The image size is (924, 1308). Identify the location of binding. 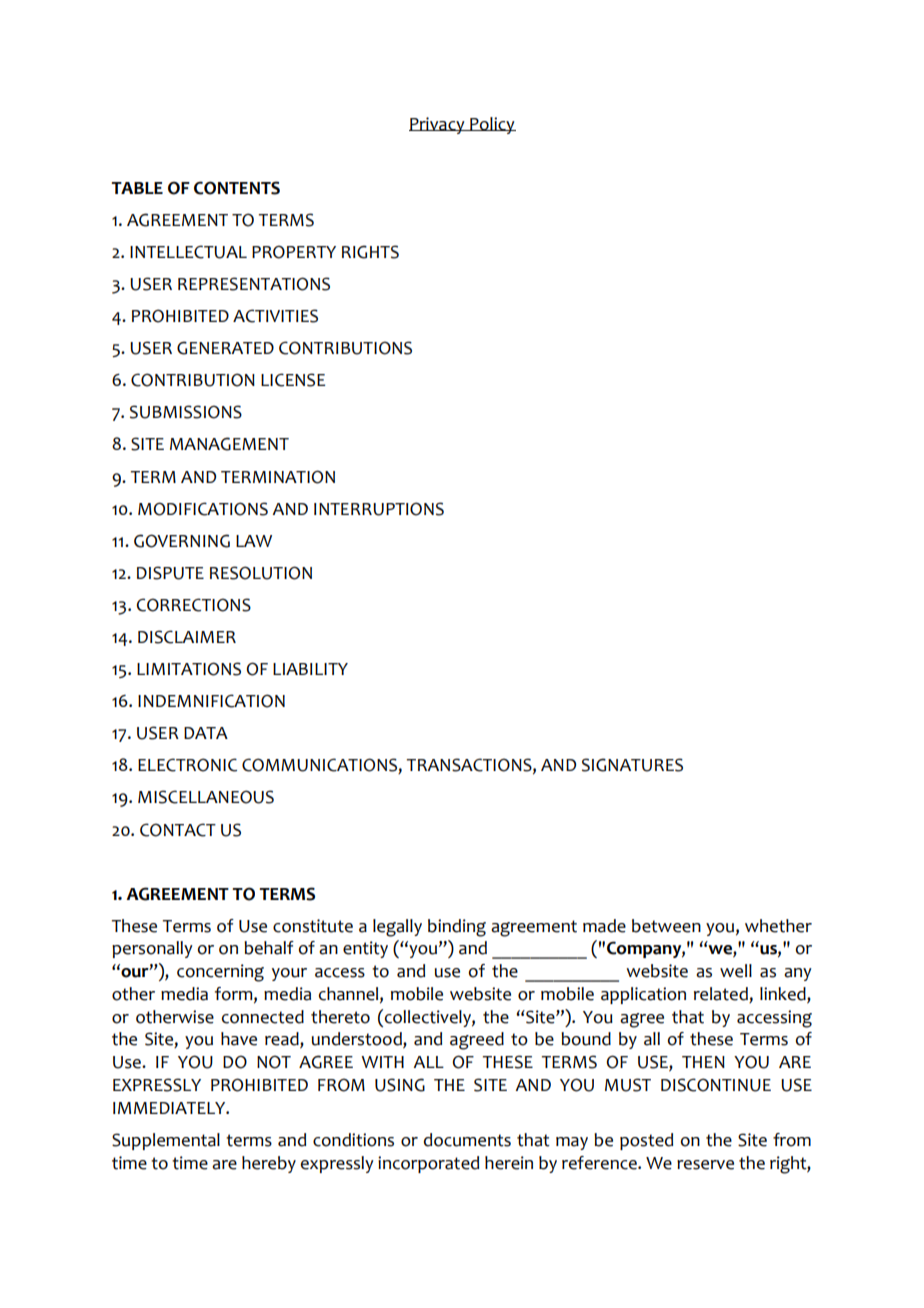
(457, 928).
